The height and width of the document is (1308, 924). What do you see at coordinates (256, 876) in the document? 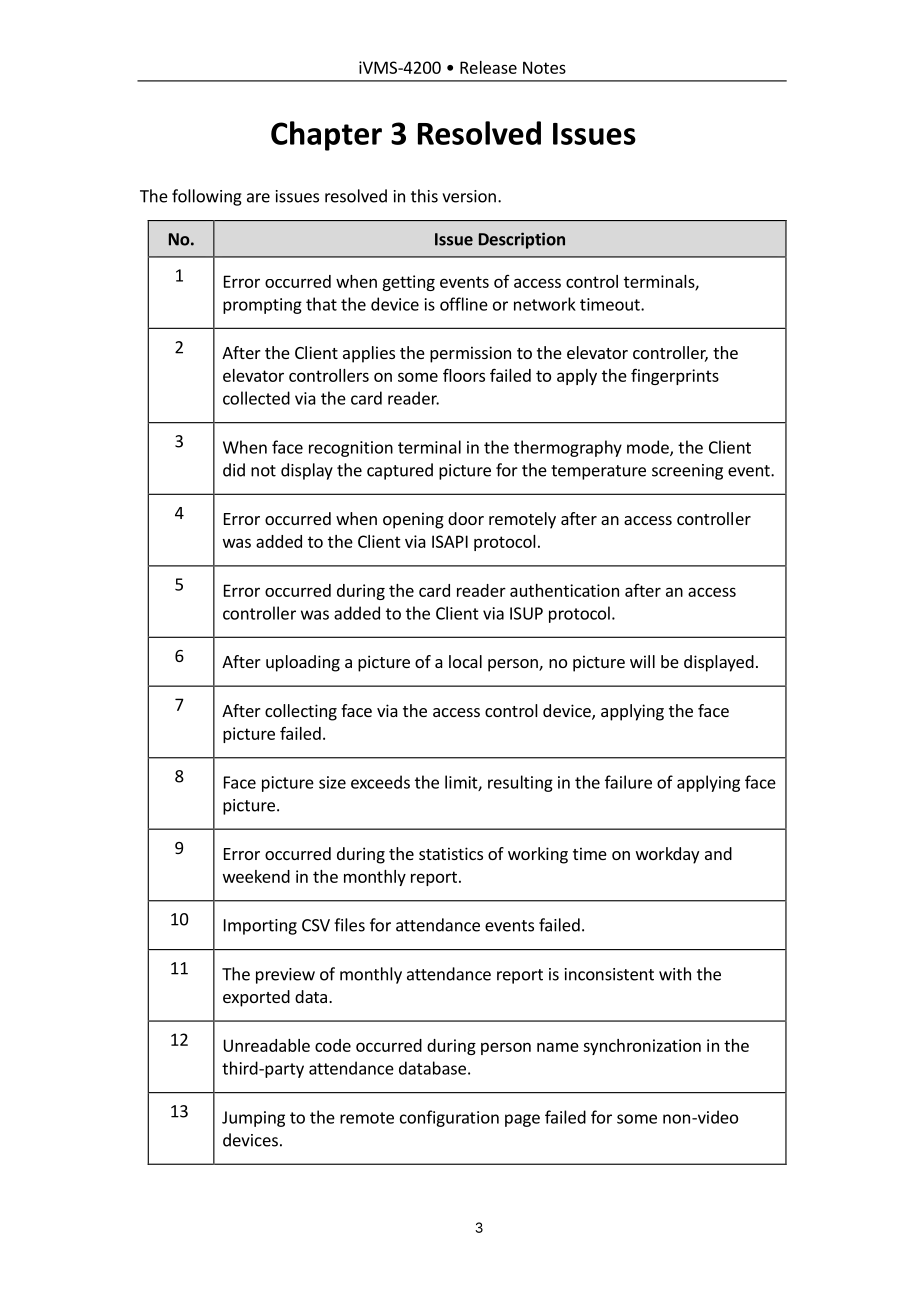
I see `weekend` at bounding box center [256, 876].
